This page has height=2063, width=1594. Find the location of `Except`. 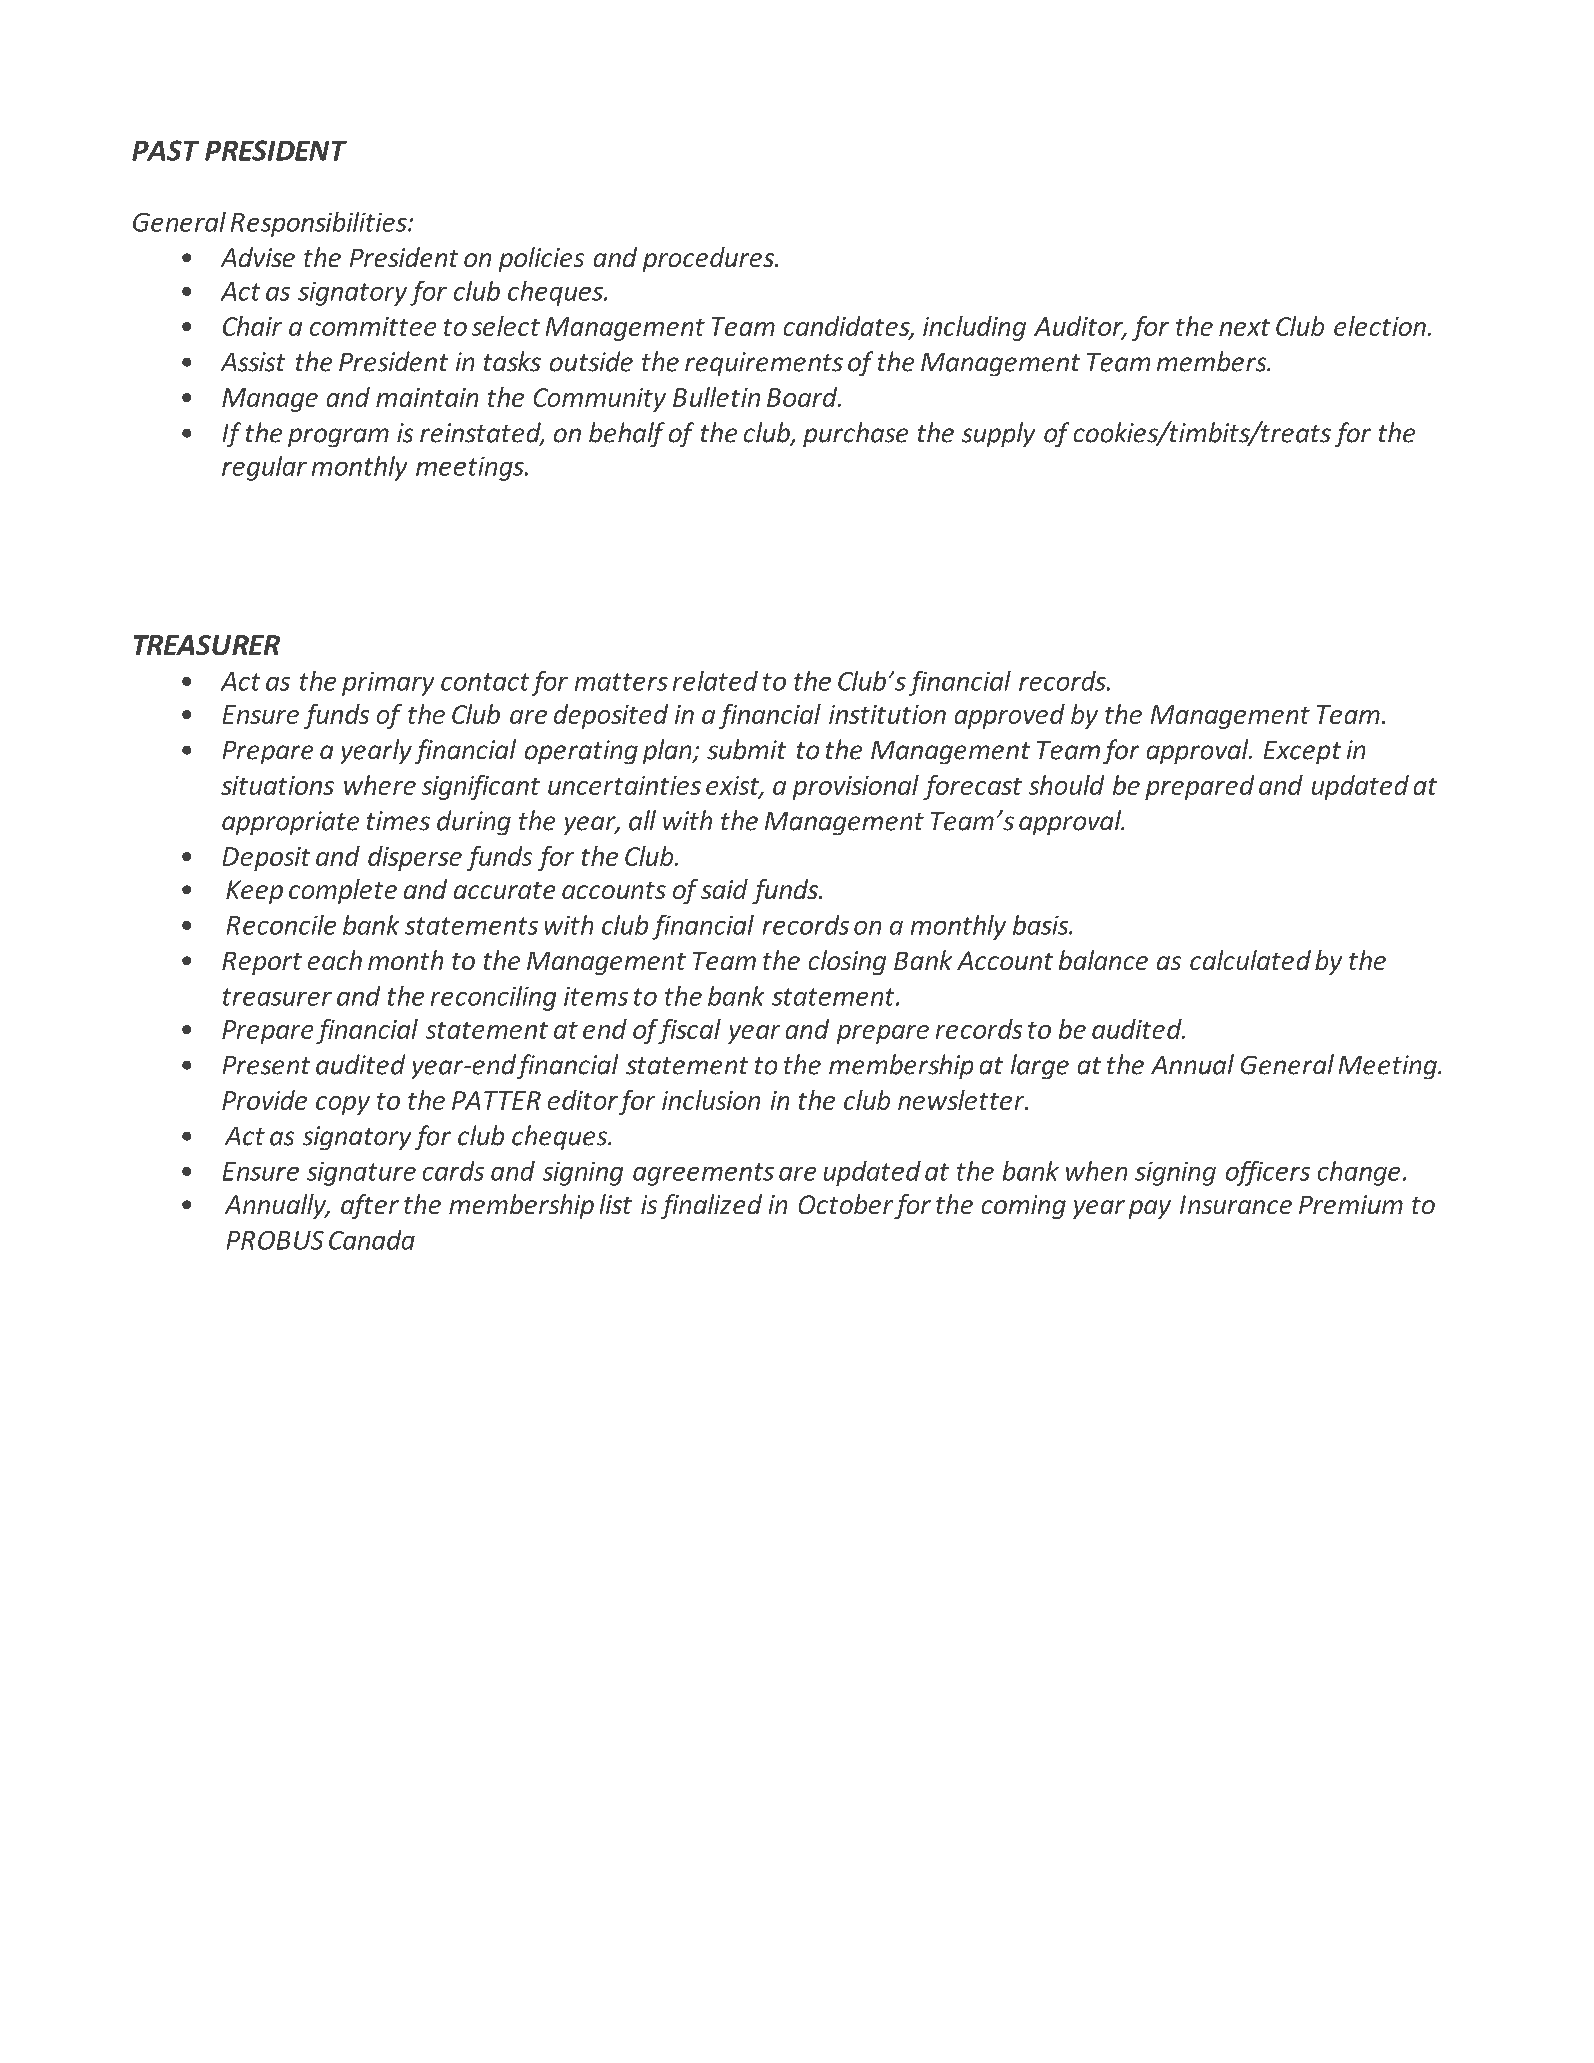

Except is located at coordinates (1302, 752).
